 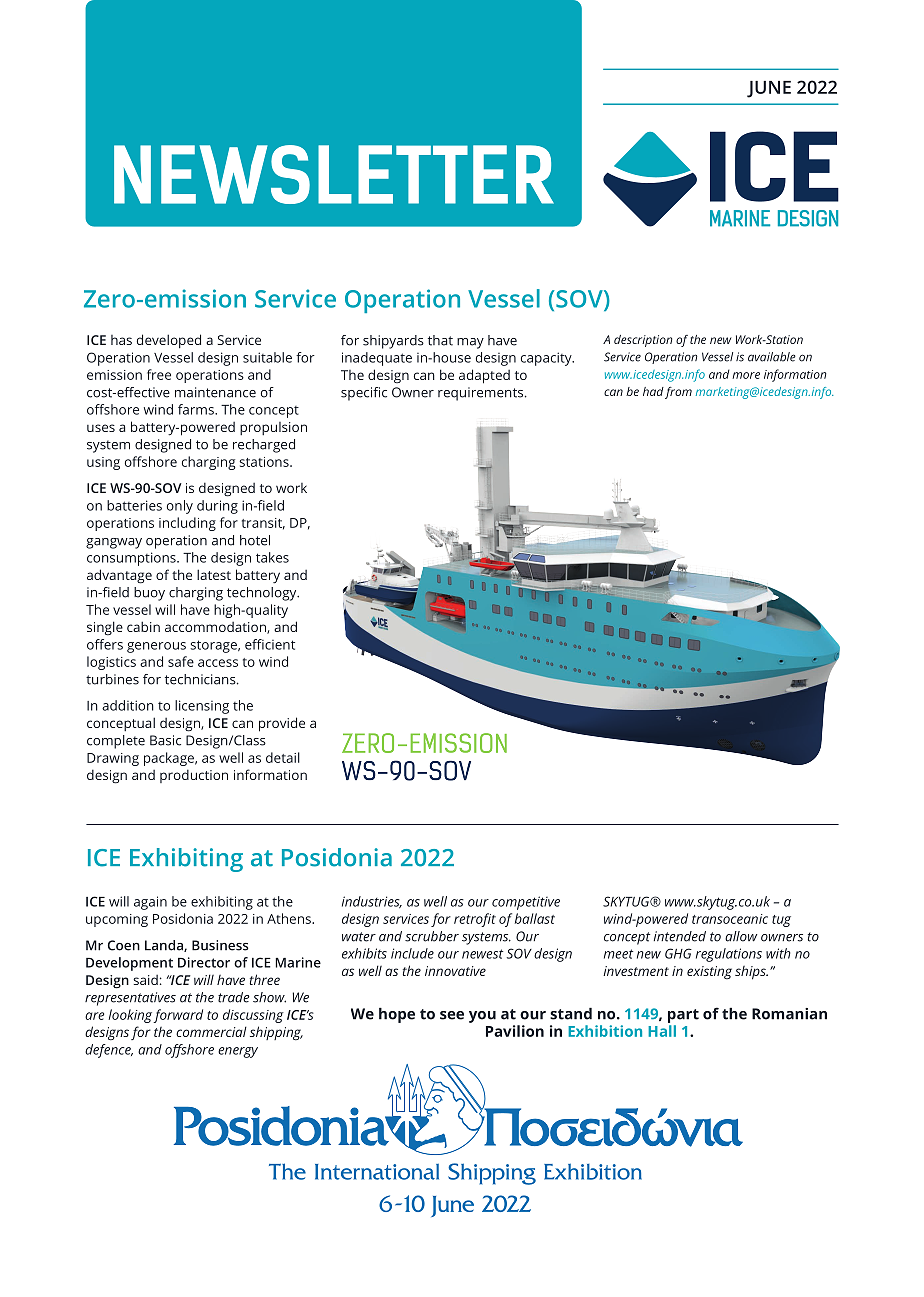 I want to click on JUNE, so click(x=769, y=89).
